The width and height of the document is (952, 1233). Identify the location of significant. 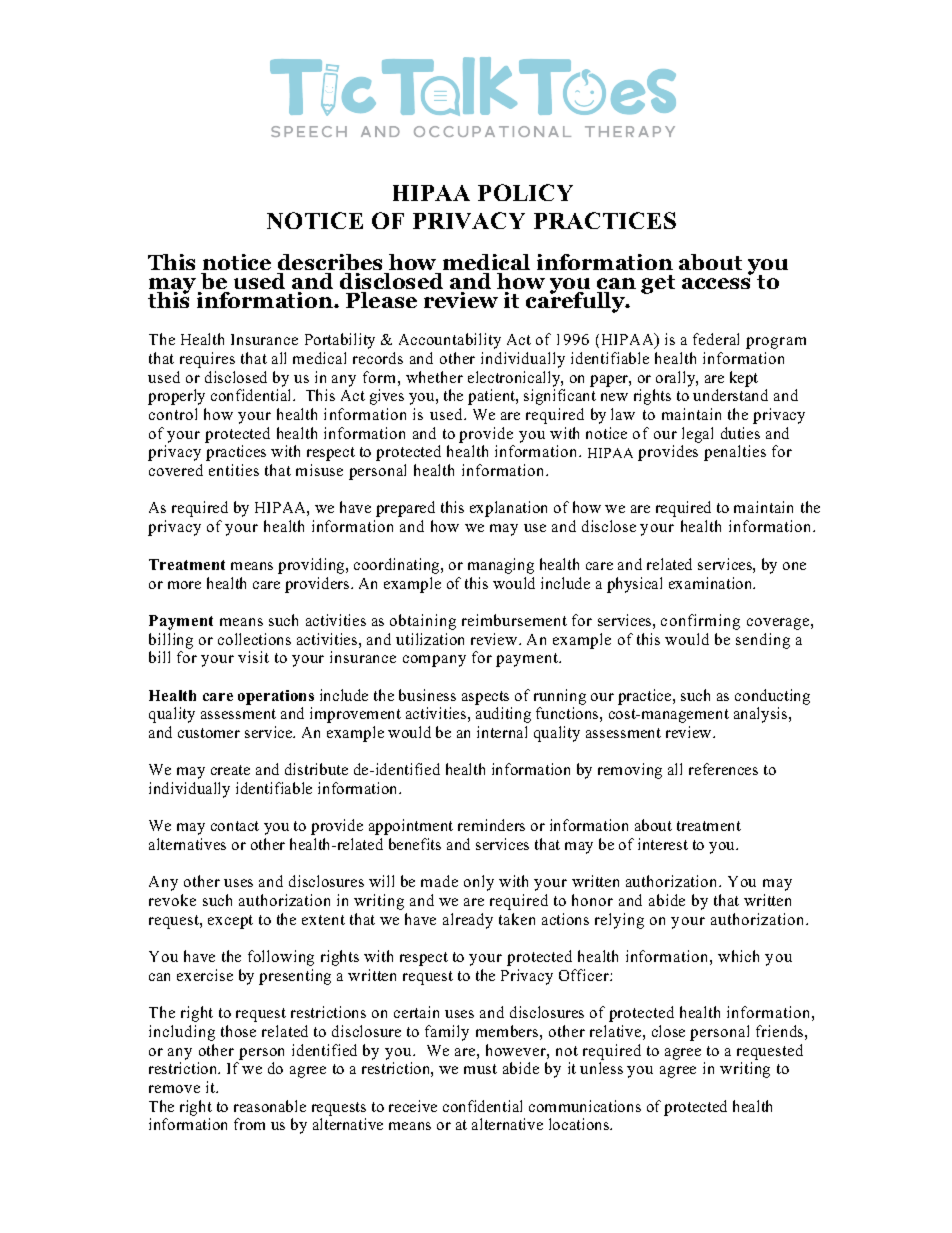
(560, 397).
